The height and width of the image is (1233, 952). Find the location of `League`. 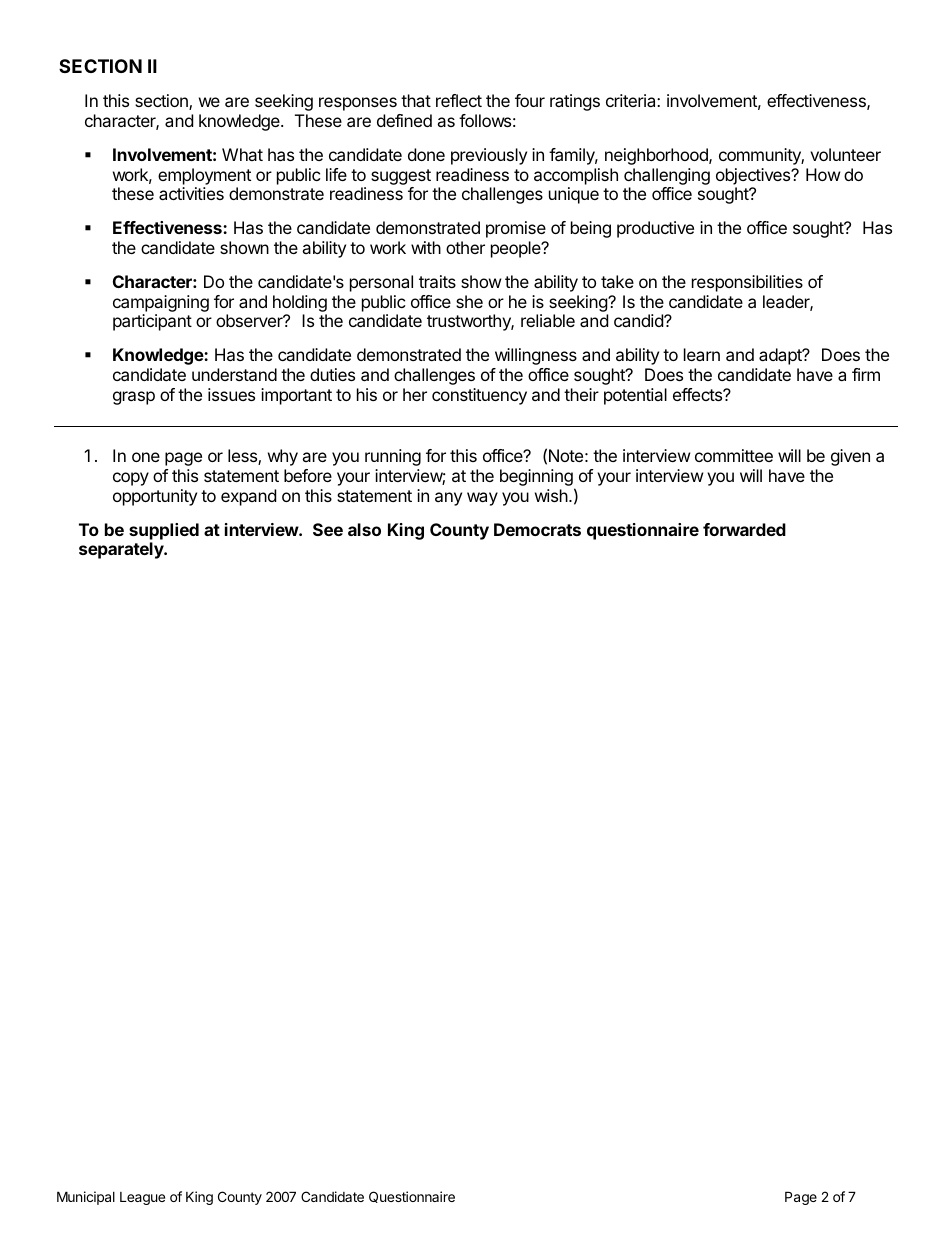

League is located at coordinates (142, 1198).
